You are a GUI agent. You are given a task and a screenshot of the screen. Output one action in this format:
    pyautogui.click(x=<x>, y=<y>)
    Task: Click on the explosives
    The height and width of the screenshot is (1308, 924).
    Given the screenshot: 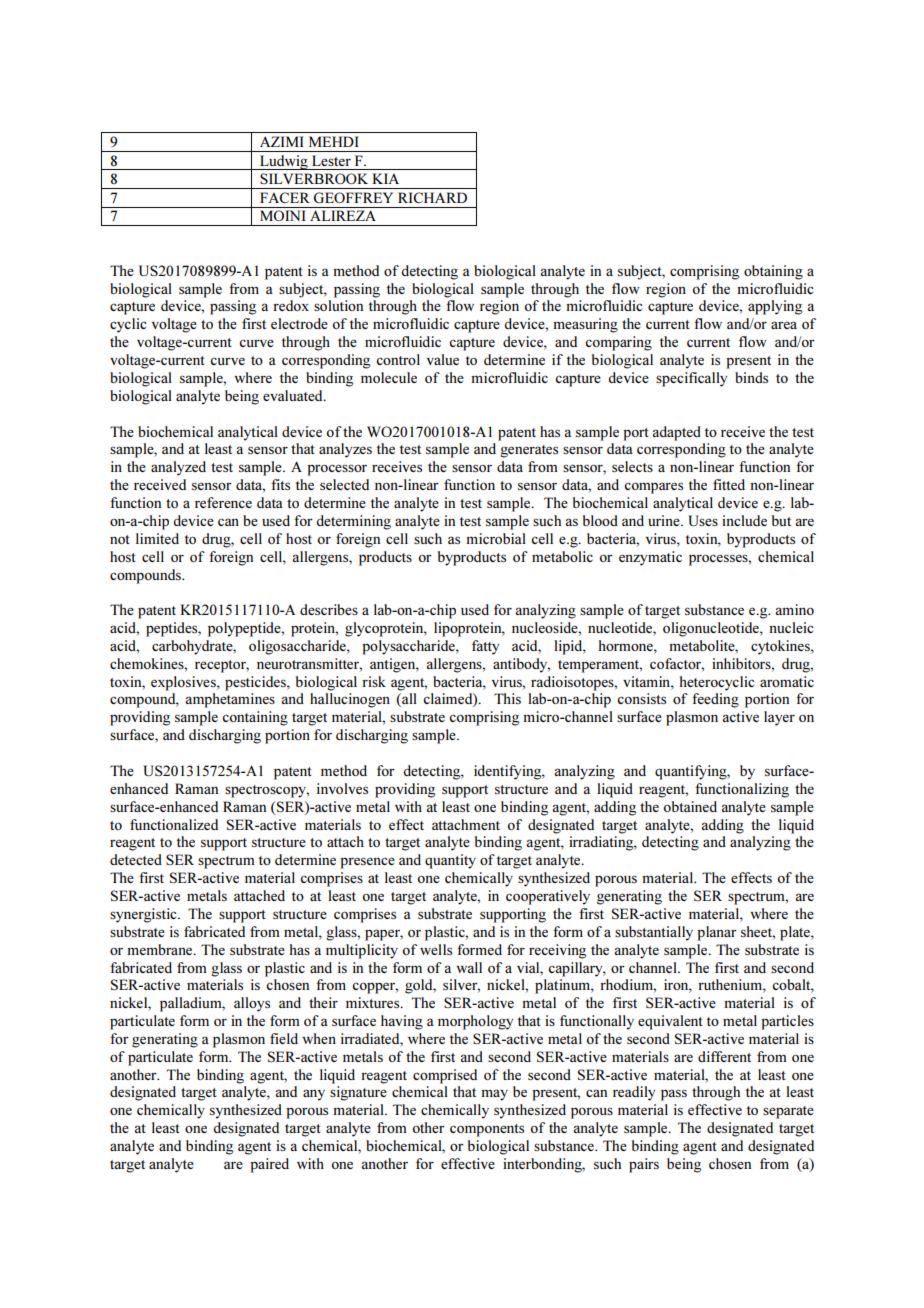 What is the action you would take?
    pyautogui.click(x=184, y=683)
